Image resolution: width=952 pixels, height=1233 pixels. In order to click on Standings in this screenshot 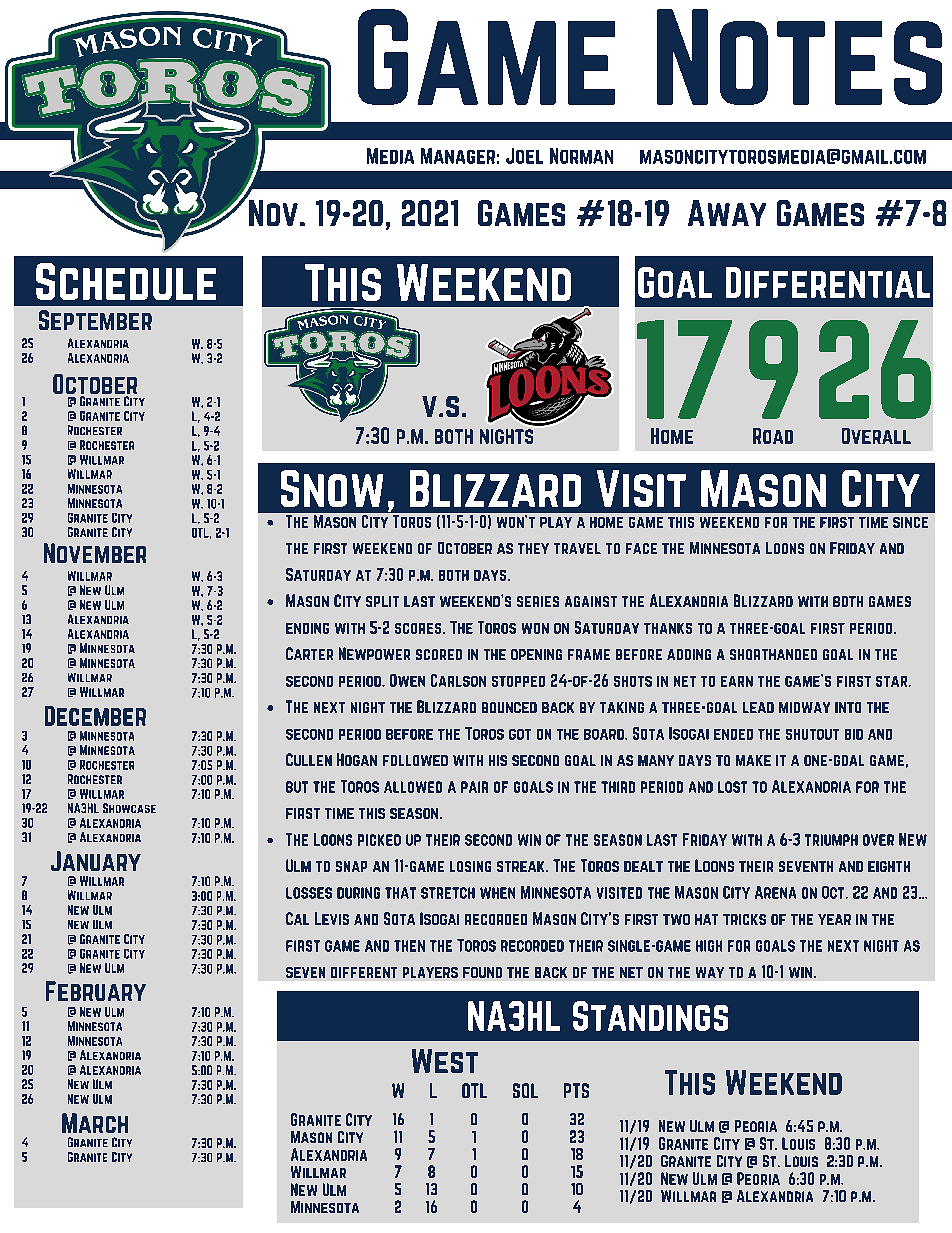, I will do `click(650, 1016)`.
